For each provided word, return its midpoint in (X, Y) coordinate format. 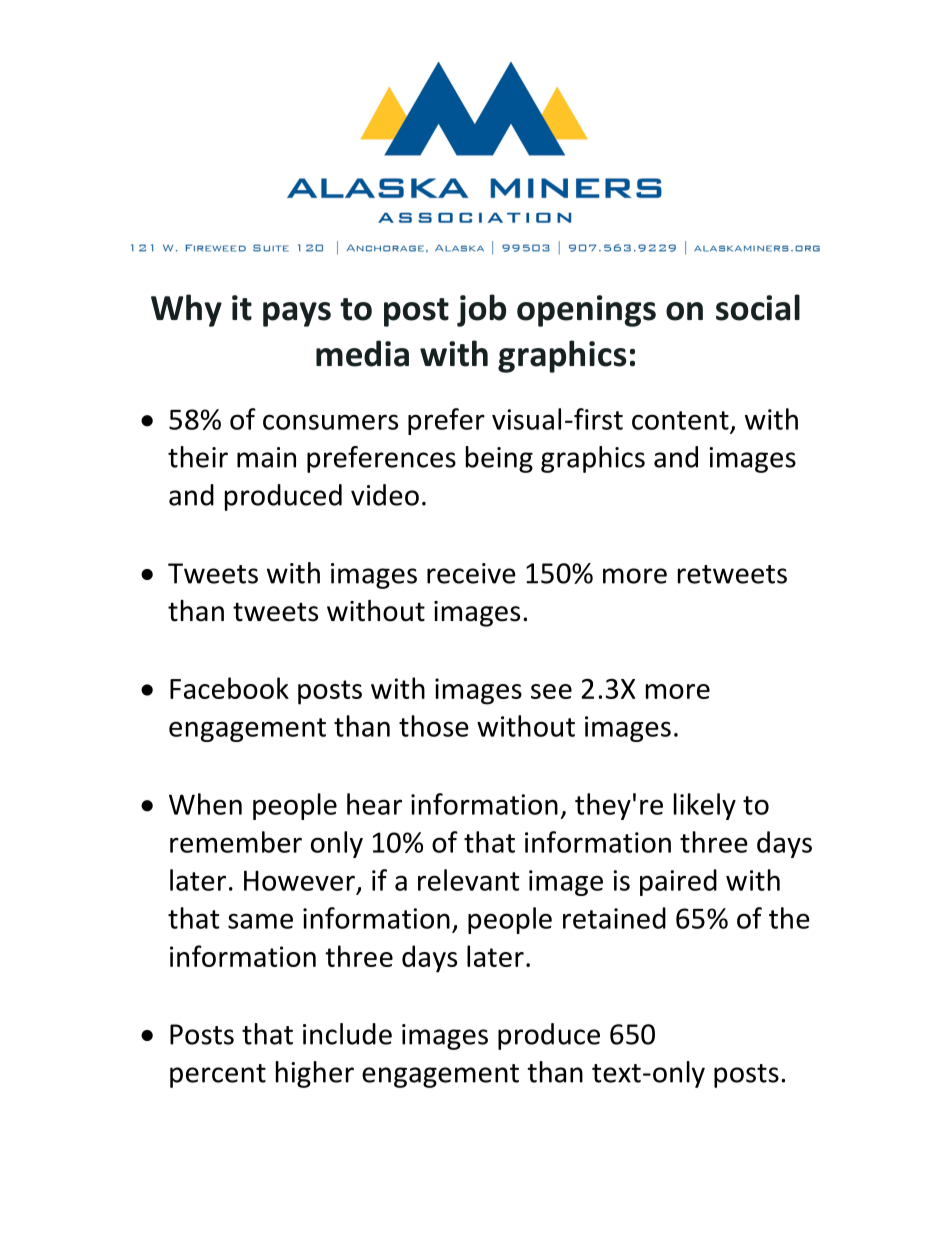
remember (236, 842)
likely (705, 806)
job (481, 310)
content (680, 420)
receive (471, 573)
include (347, 1034)
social (758, 307)
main (266, 457)
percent (218, 1076)
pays (297, 314)
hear (374, 804)
